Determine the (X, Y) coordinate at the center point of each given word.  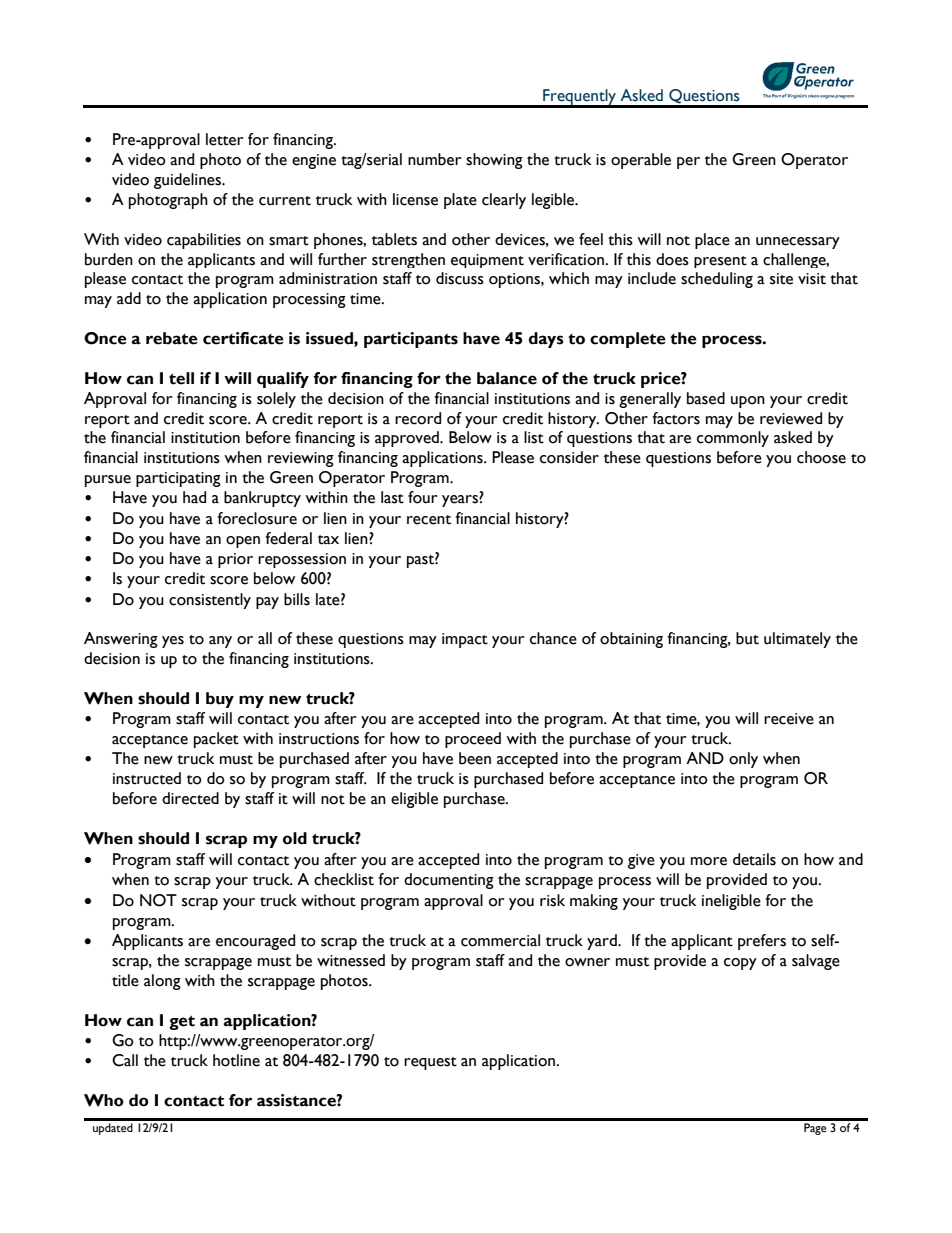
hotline (236, 1060)
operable (641, 161)
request (430, 1063)
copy (740, 964)
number (434, 159)
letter (224, 139)
